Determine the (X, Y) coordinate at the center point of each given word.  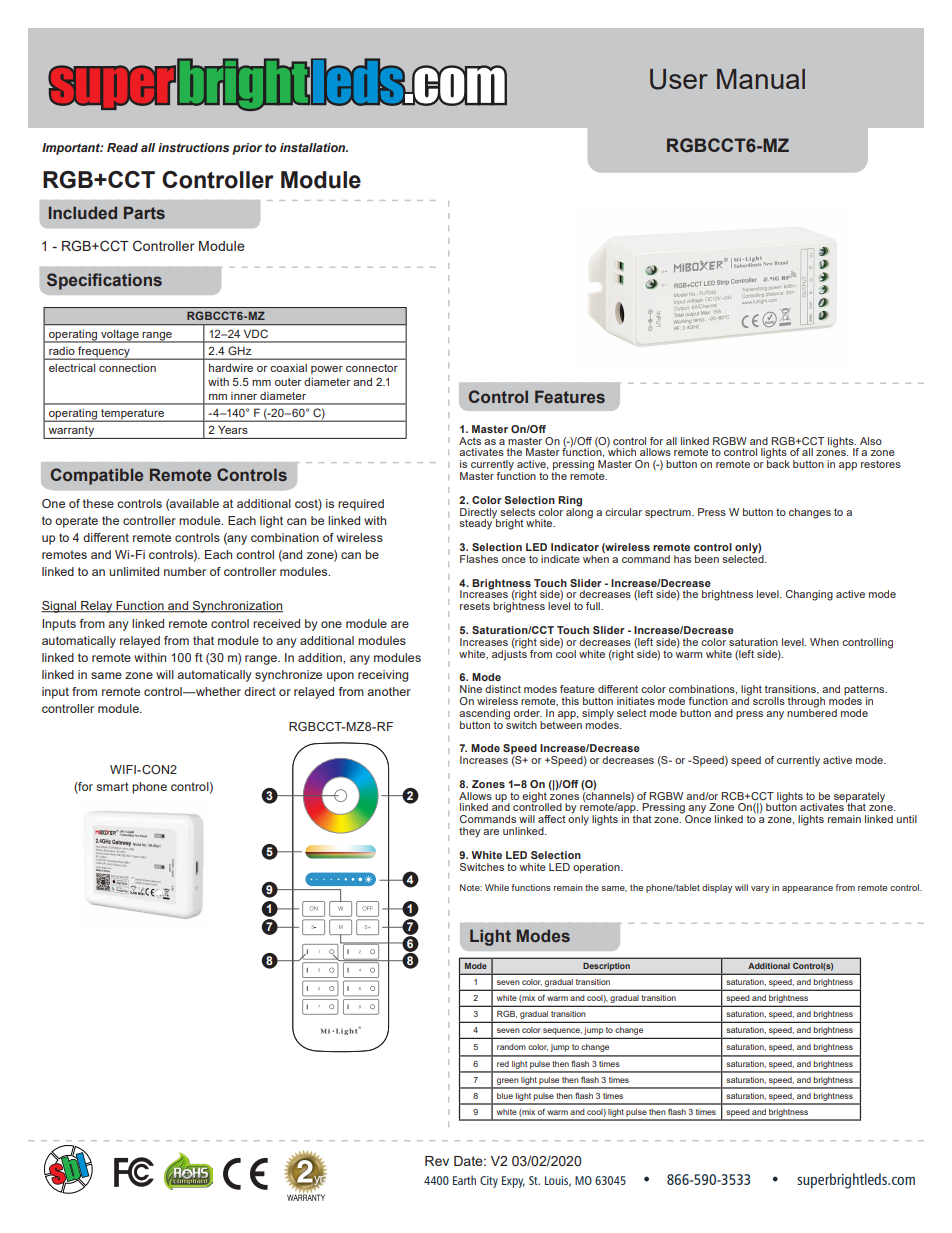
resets (475, 606)
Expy (513, 1182)
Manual (761, 79)
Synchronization (236, 607)
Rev (437, 1161)
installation (314, 147)
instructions (193, 147)
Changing (809, 595)
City (489, 1182)
